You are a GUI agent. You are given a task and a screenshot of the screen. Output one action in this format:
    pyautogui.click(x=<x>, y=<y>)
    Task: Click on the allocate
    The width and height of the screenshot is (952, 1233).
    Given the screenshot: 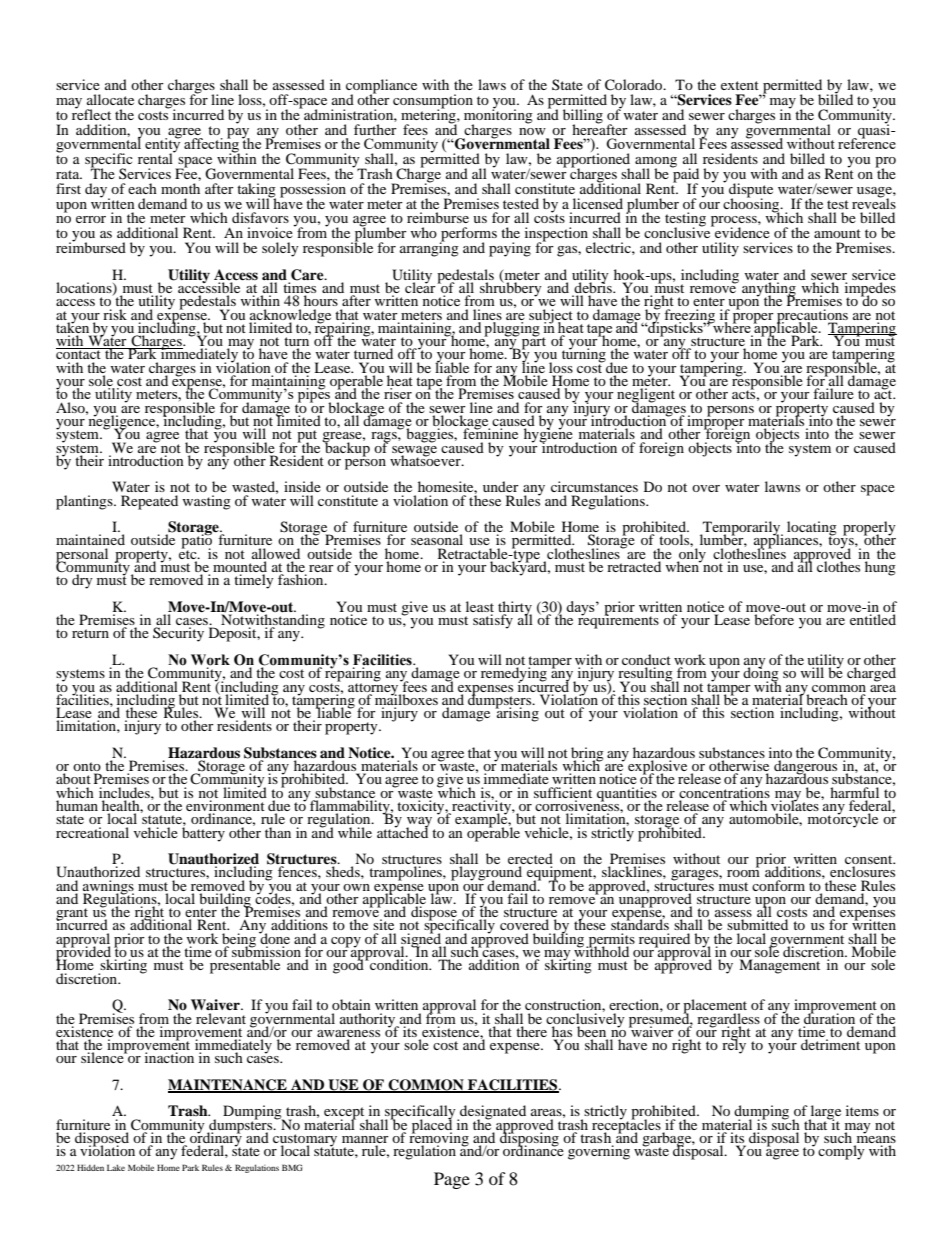 What is the action you would take?
    pyautogui.click(x=110, y=99)
